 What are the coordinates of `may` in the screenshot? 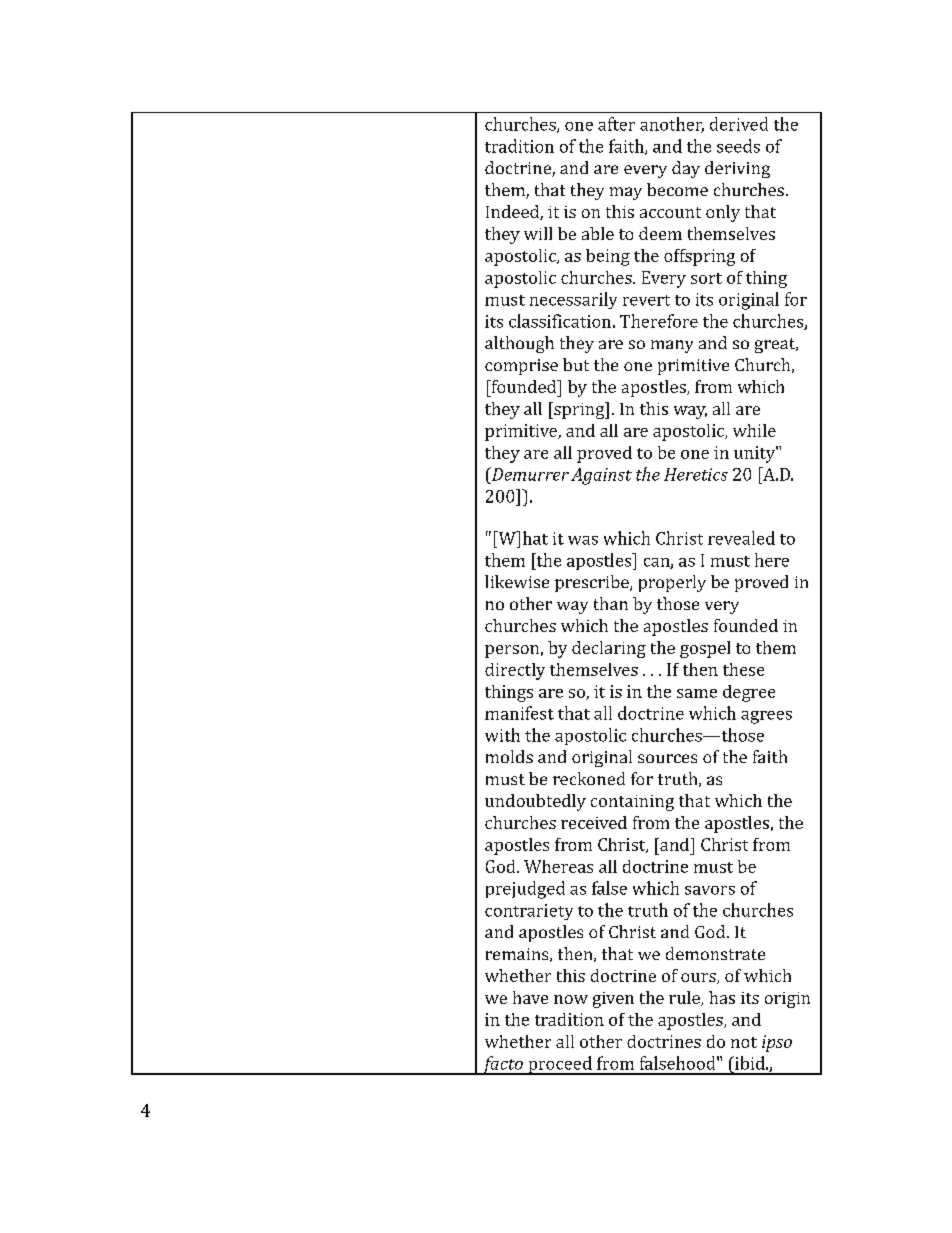 It's located at (626, 193).
